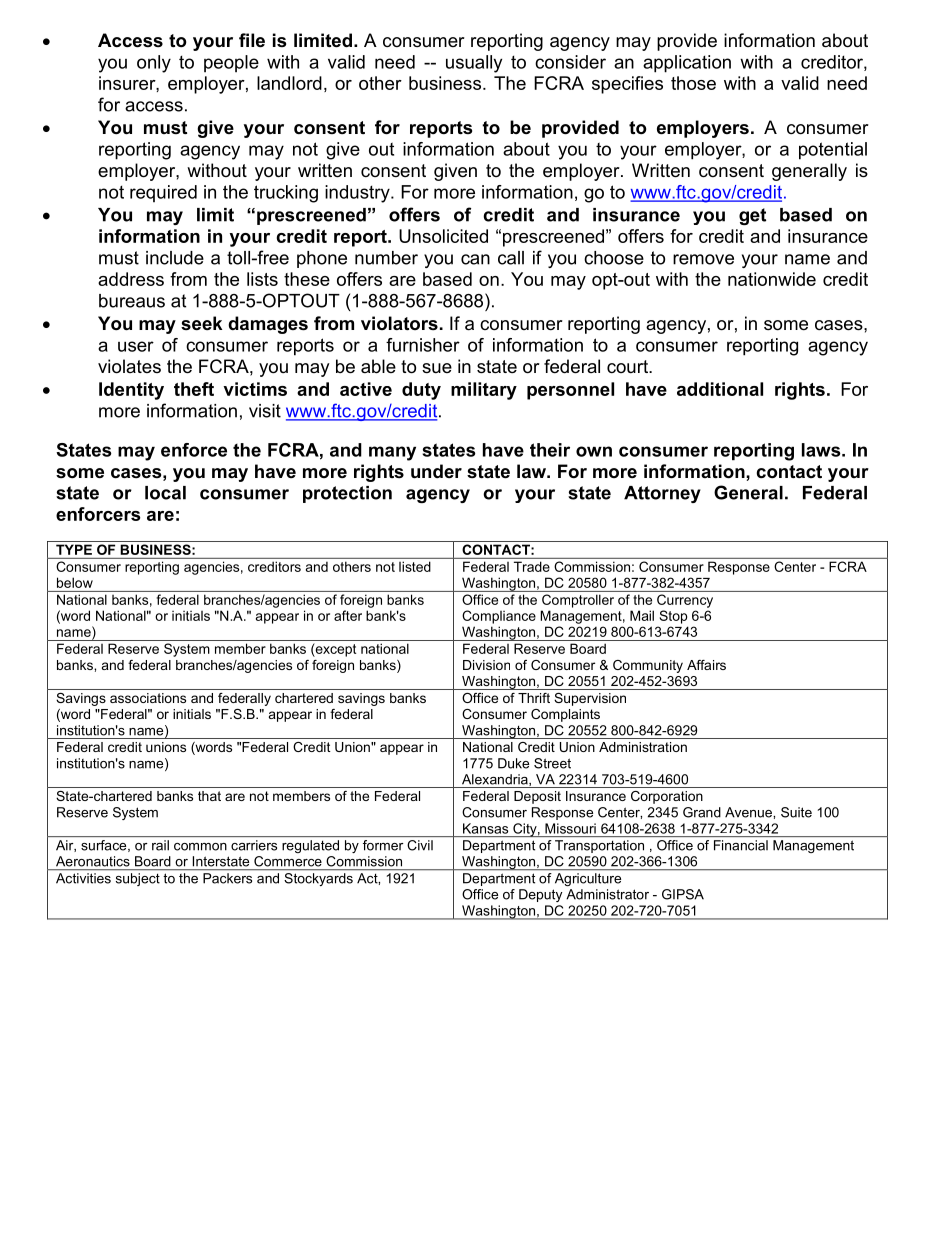 The image size is (952, 1233). What do you see at coordinates (687, 64) in the image?
I see `application` at bounding box center [687, 64].
